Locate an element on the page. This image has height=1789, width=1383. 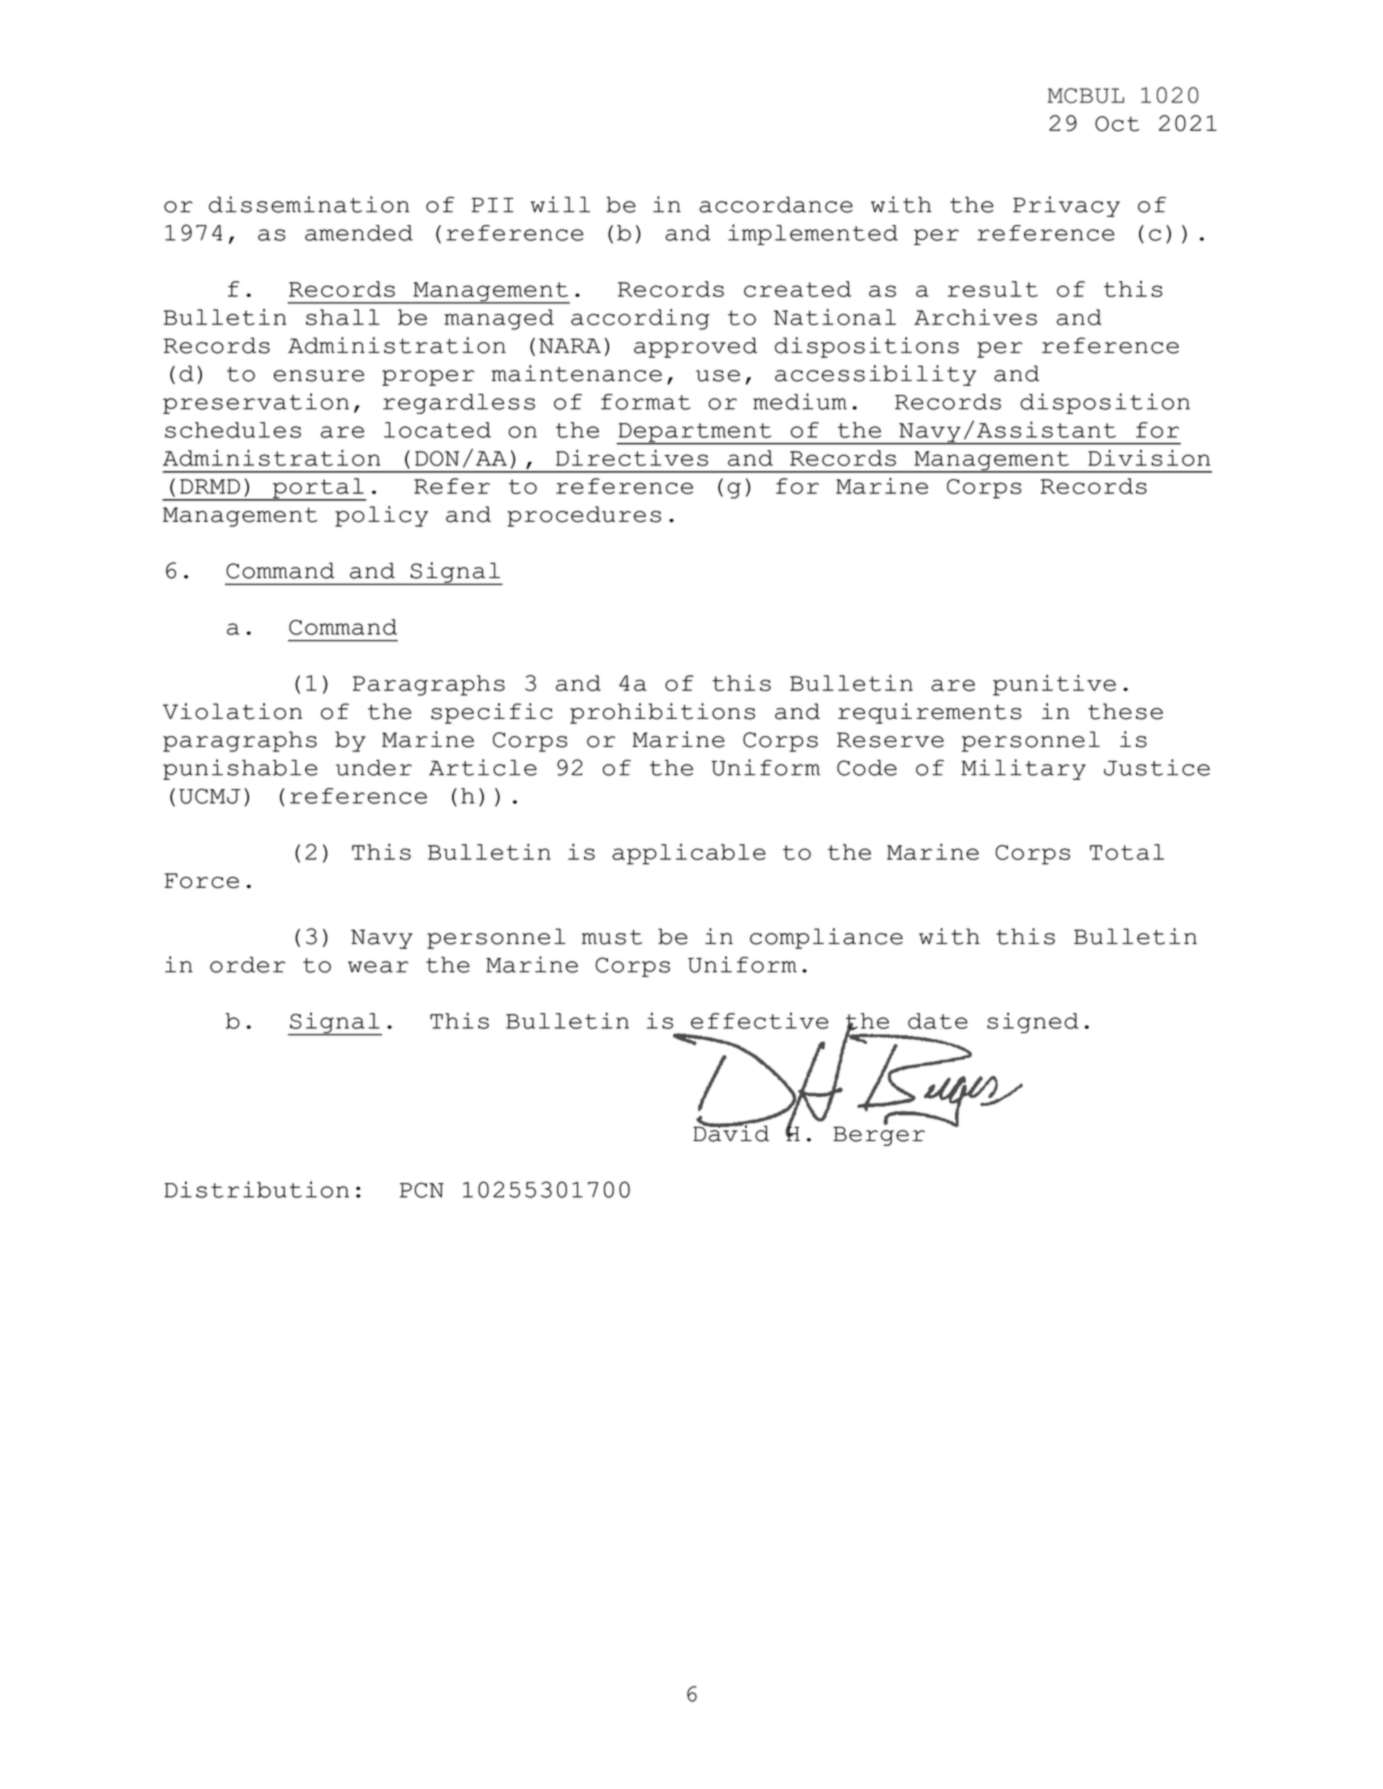
Violation is located at coordinates (232, 711).
